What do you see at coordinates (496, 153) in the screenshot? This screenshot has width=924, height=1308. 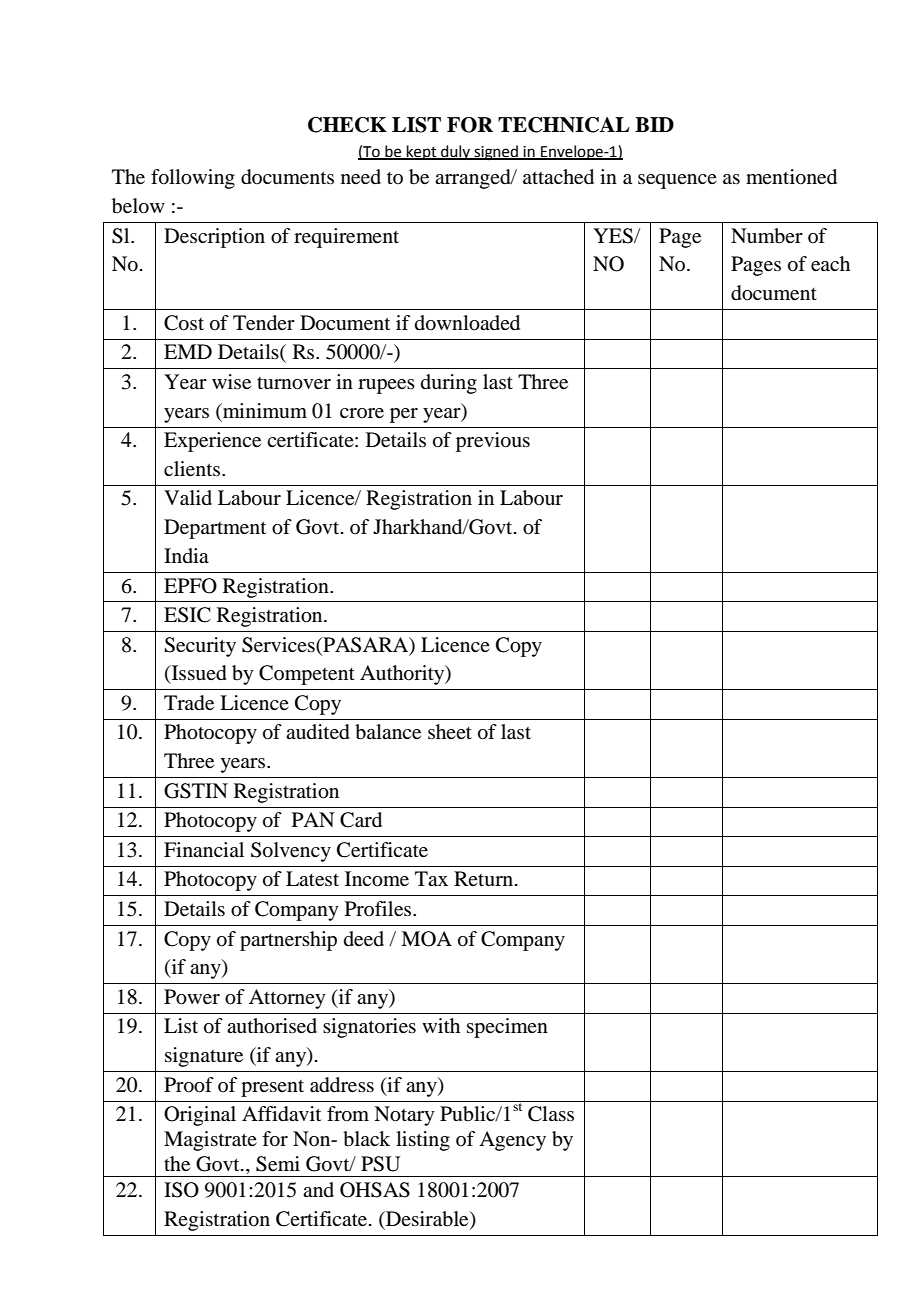 I see `signed` at bounding box center [496, 153].
